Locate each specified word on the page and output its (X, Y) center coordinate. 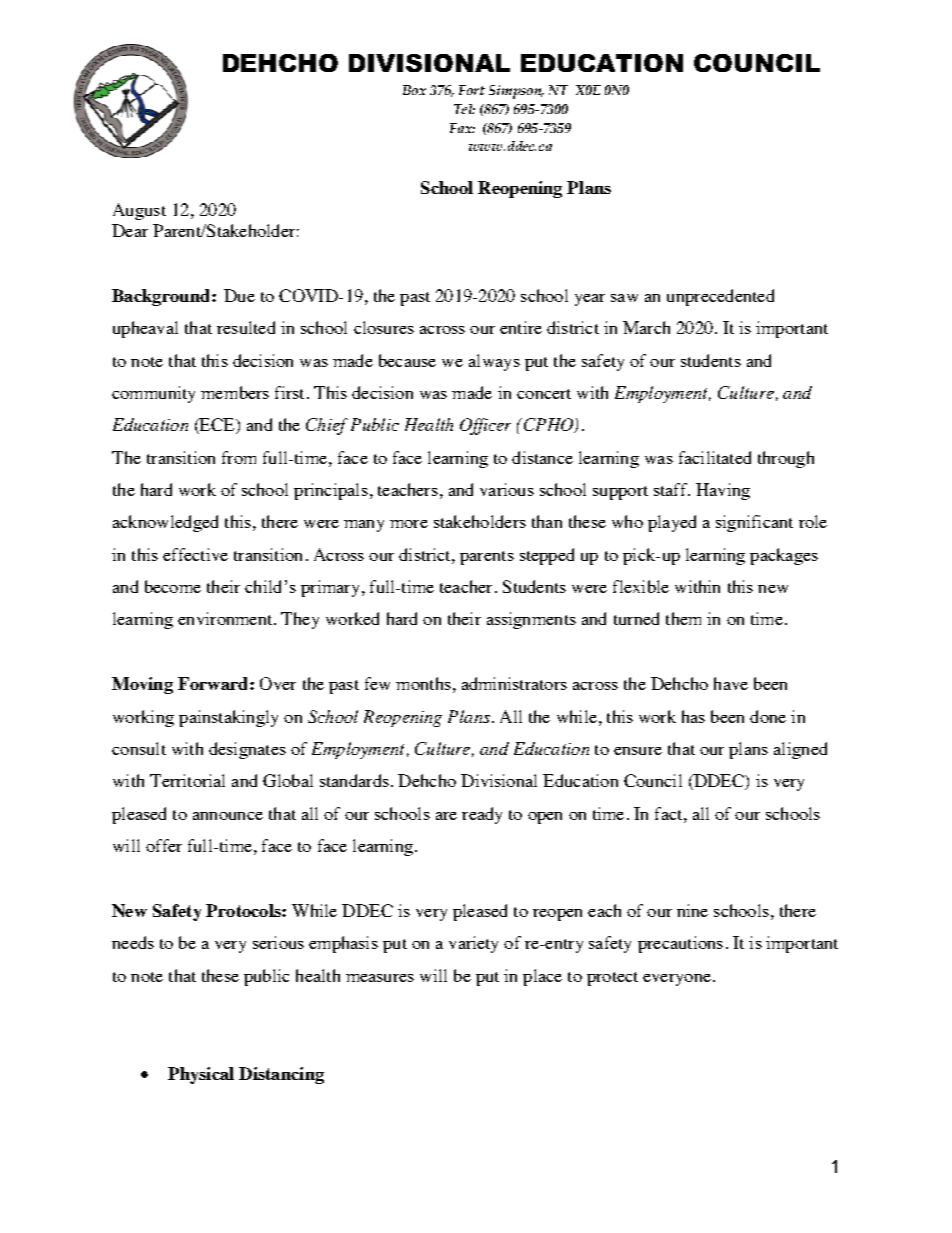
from (239, 457)
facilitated (715, 457)
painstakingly (228, 718)
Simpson (516, 92)
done (768, 716)
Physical (201, 1075)
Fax (462, 128)
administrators (514, 683)
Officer (485, 426)
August (139, 211)
